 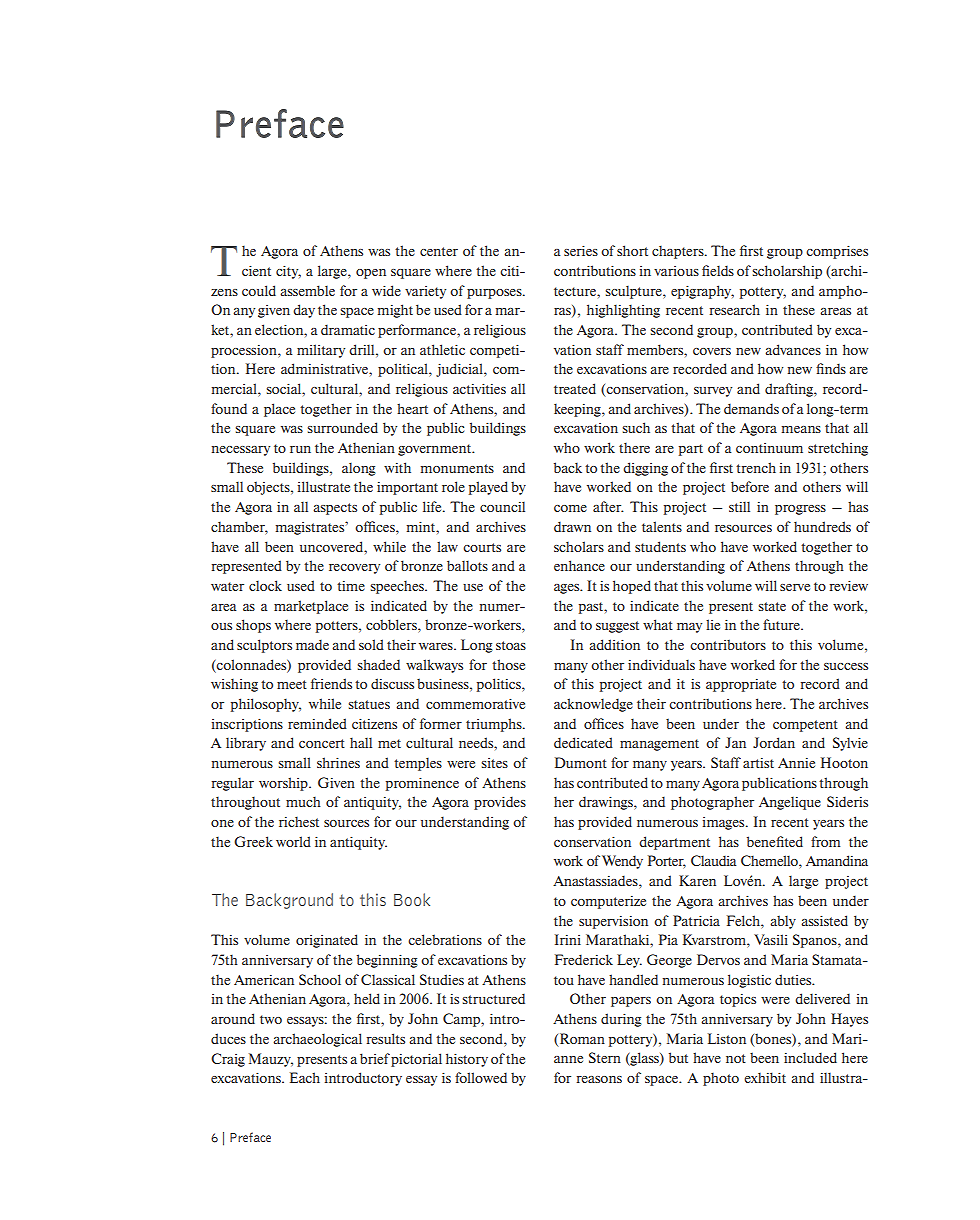 I want to click on assemble, so click(x=307, y=290).
